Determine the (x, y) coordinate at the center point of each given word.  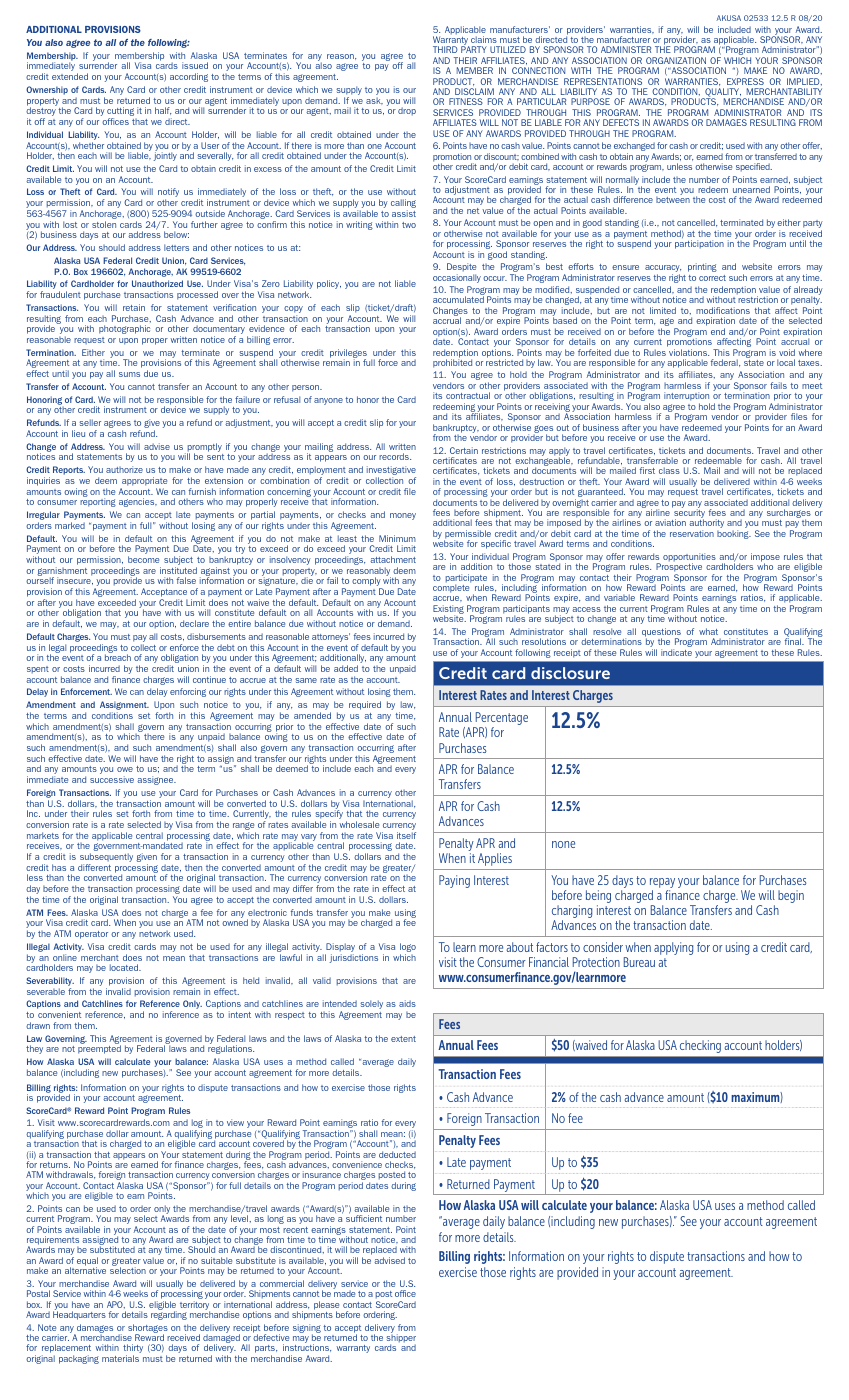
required (365, 705)
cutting (120, 113)
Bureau (639, 962)
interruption (687, 398)
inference (181, 1014)
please (326, 1306)
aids (407, 1003)
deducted (397, 1154)
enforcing (188, 692)
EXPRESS (745, 81)
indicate (676, 652)
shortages (148, 1329)
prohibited (452, 362)
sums (129, 374)
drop (407, 111)
